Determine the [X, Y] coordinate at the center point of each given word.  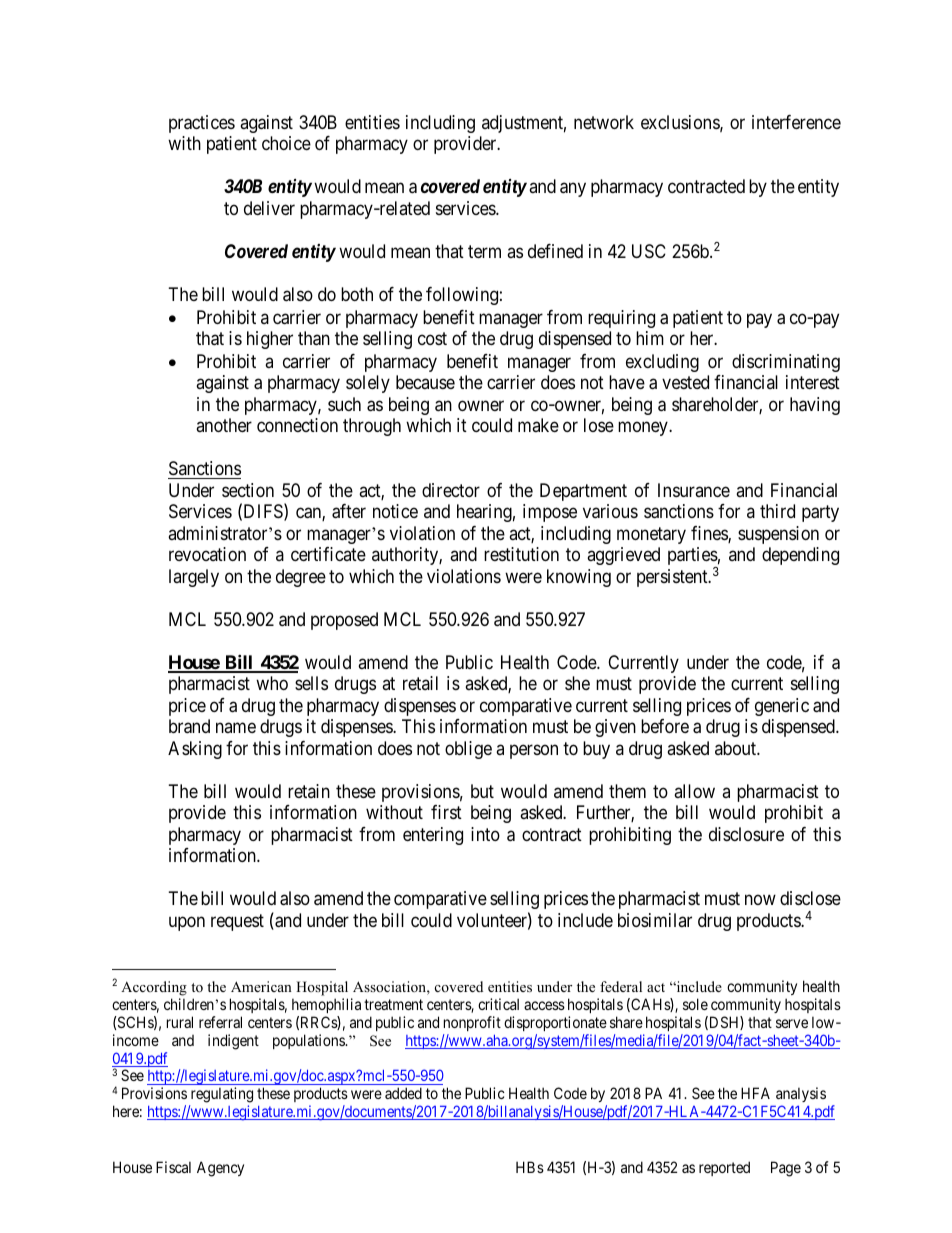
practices [202, 124]
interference [796, 122]
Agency [220, 1169]
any [573, 190]
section [248, 490]
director [451, 490]
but [482, 791]
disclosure [746, 834]
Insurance [694, 490]
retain [309, 791]
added [403, 1093]
